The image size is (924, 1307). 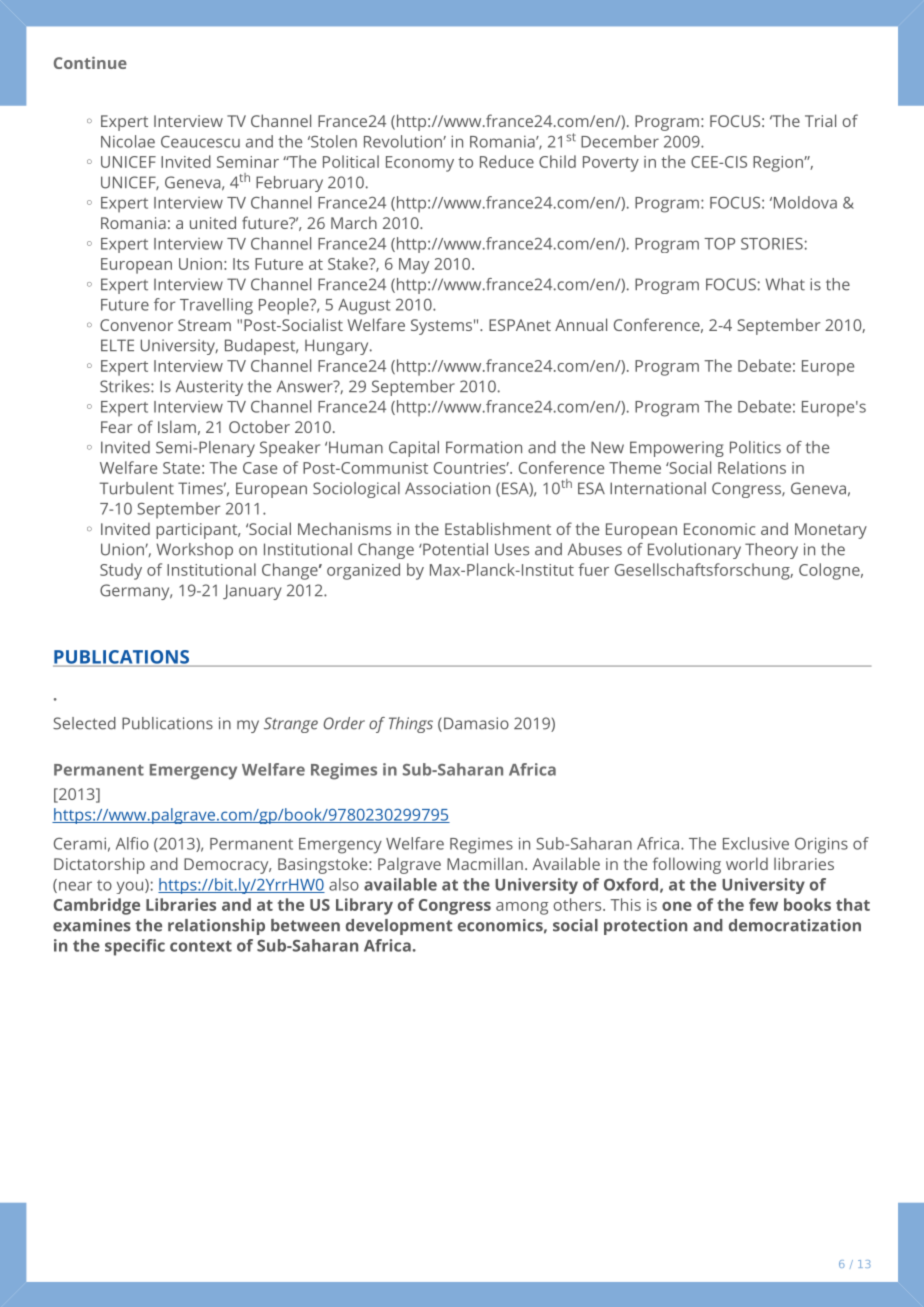 What do you see at coordinates (136, 488) in the screenshot?
I see `Turbulent` at bounding box center [136, 488].
